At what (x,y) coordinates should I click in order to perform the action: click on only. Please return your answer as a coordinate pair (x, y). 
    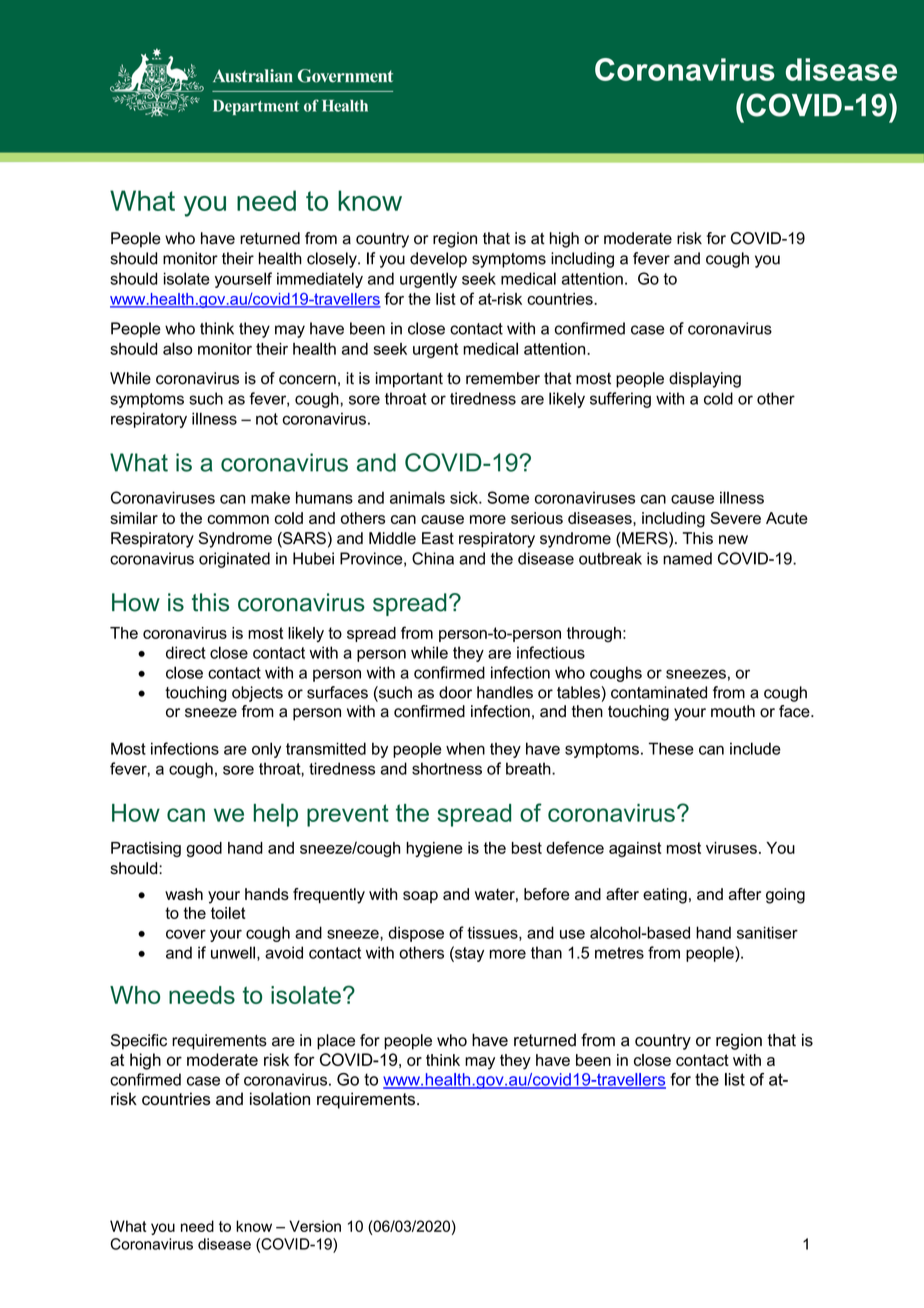
    Looking at the image, I should click on (266, 750).
